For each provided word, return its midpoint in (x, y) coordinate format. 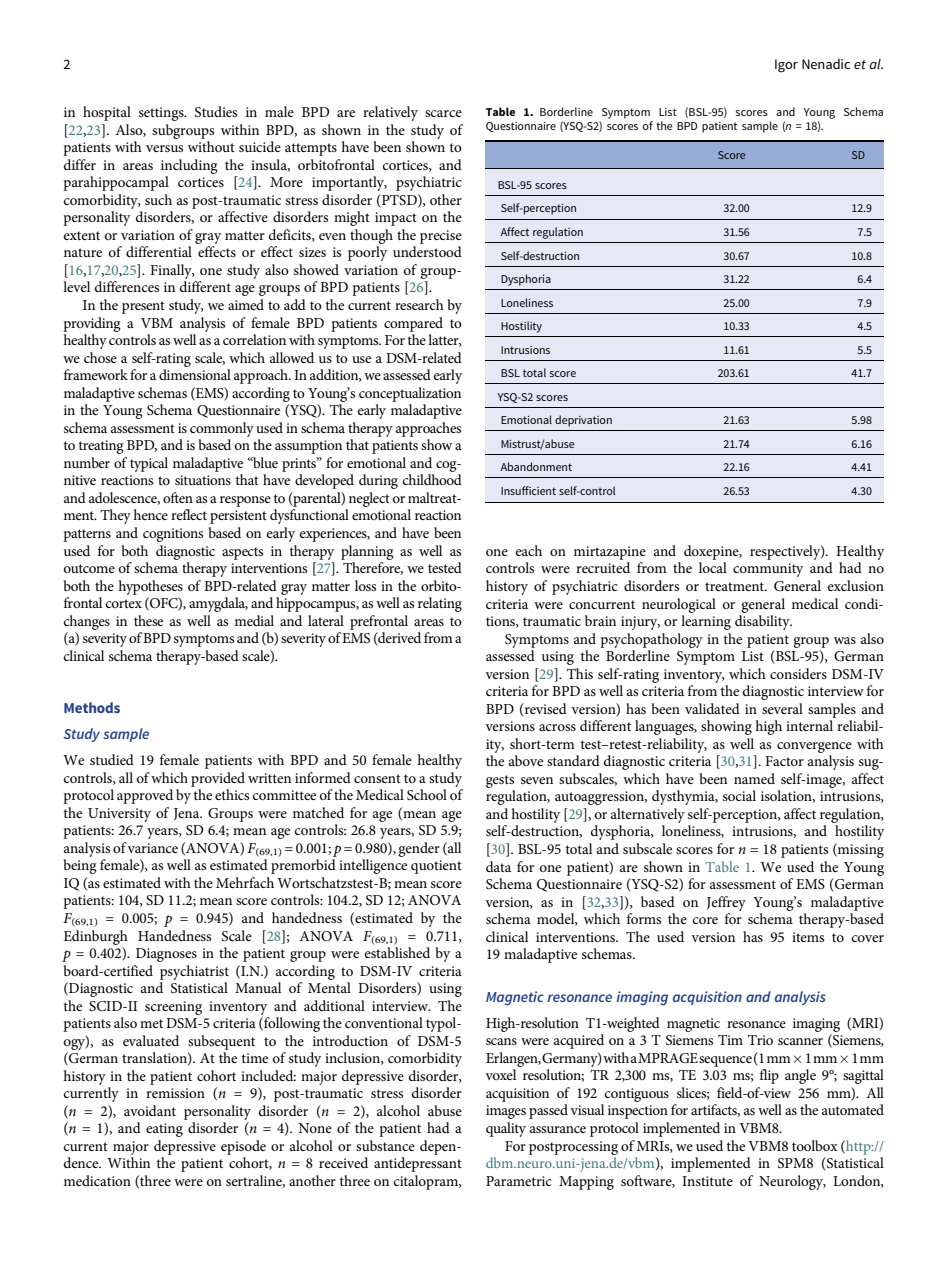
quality (506, 1129)
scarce (443, 113)
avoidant (150, 1110)
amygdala (218, 604)
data (498, 866)
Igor (786, 65)
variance (152, 848)
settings (162, 114)
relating (440, 604)
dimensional (195, 374)
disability (763, 622)
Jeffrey (726, 903)
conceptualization (410, 394)
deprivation (583, 421)
